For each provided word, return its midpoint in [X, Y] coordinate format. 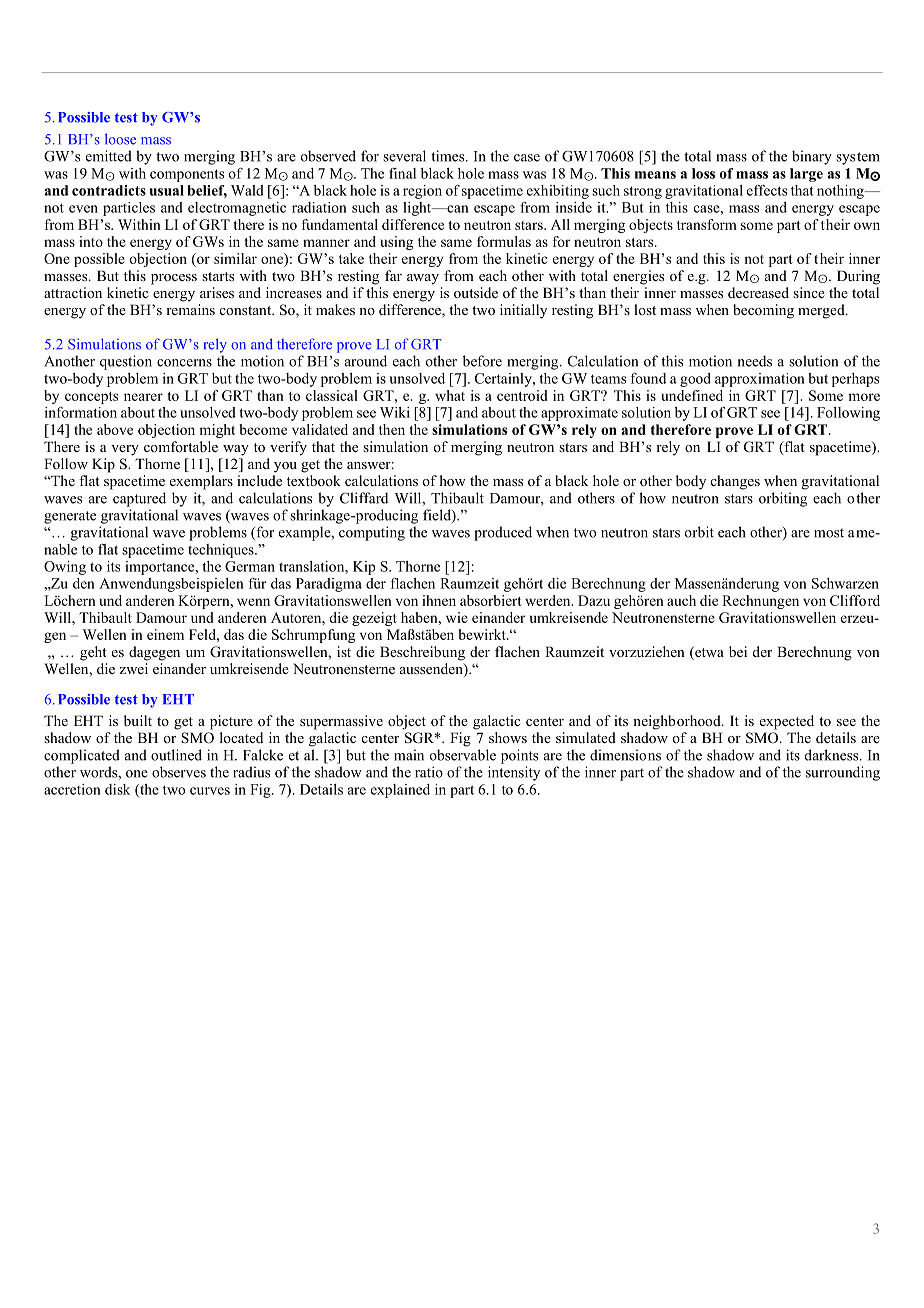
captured [139, 499]
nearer [143, 397]
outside [476, 292]
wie [457, 617]
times [449, 156]
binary [812, 157]
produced [503, 533]
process [174, 279]
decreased [758, 292]
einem [165, 634]
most [829, 533]
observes [179, 772]
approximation [760, 380]
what [450, 395]
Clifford [855, 600]
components [187, 175]
